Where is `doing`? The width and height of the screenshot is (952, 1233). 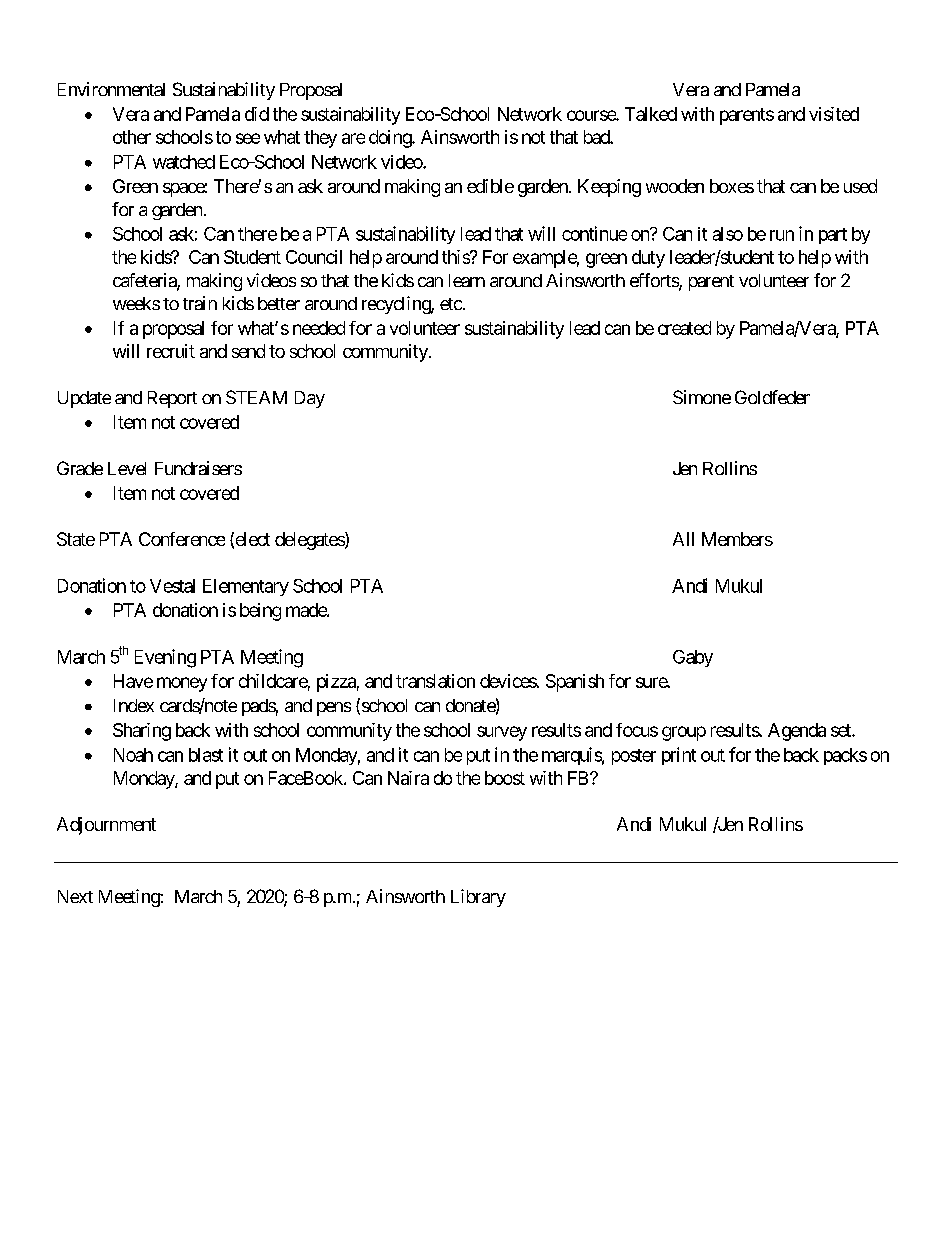
doing is located at coordinates (391, 139).
